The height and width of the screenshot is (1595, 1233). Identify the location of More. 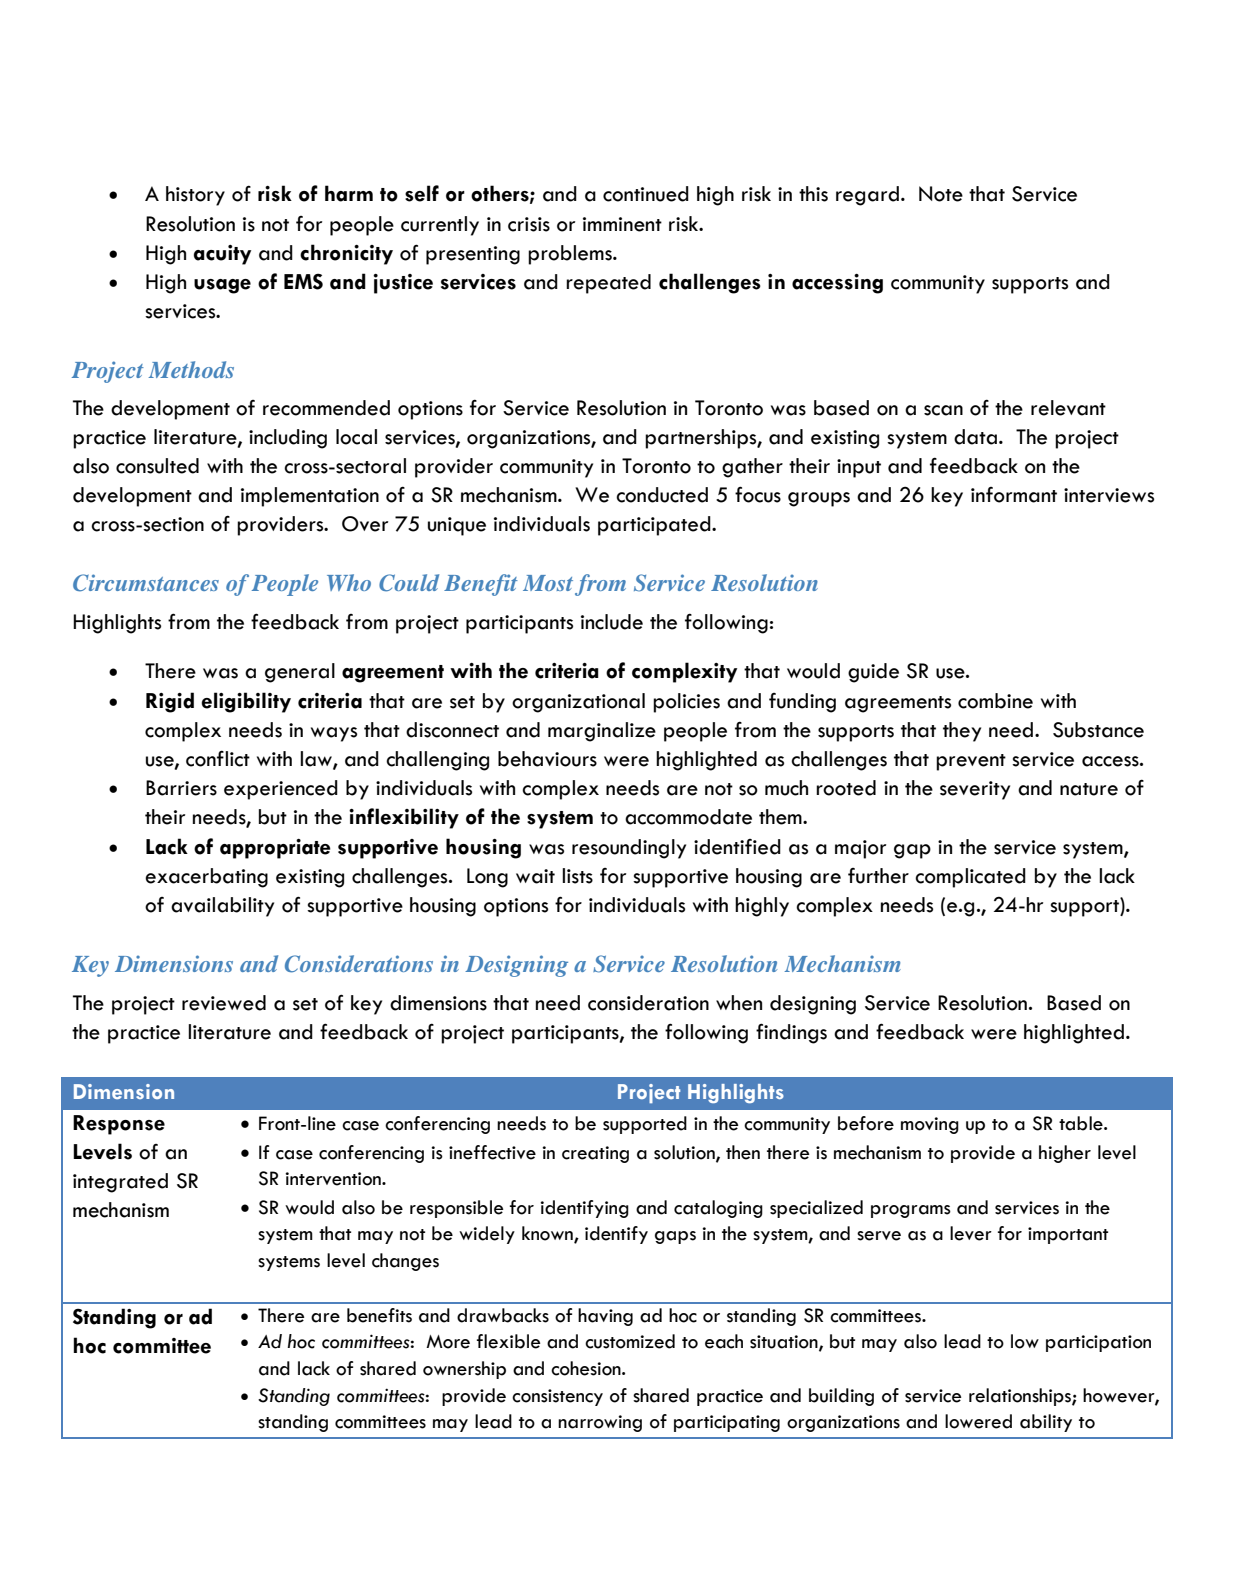
(448, 1342).
